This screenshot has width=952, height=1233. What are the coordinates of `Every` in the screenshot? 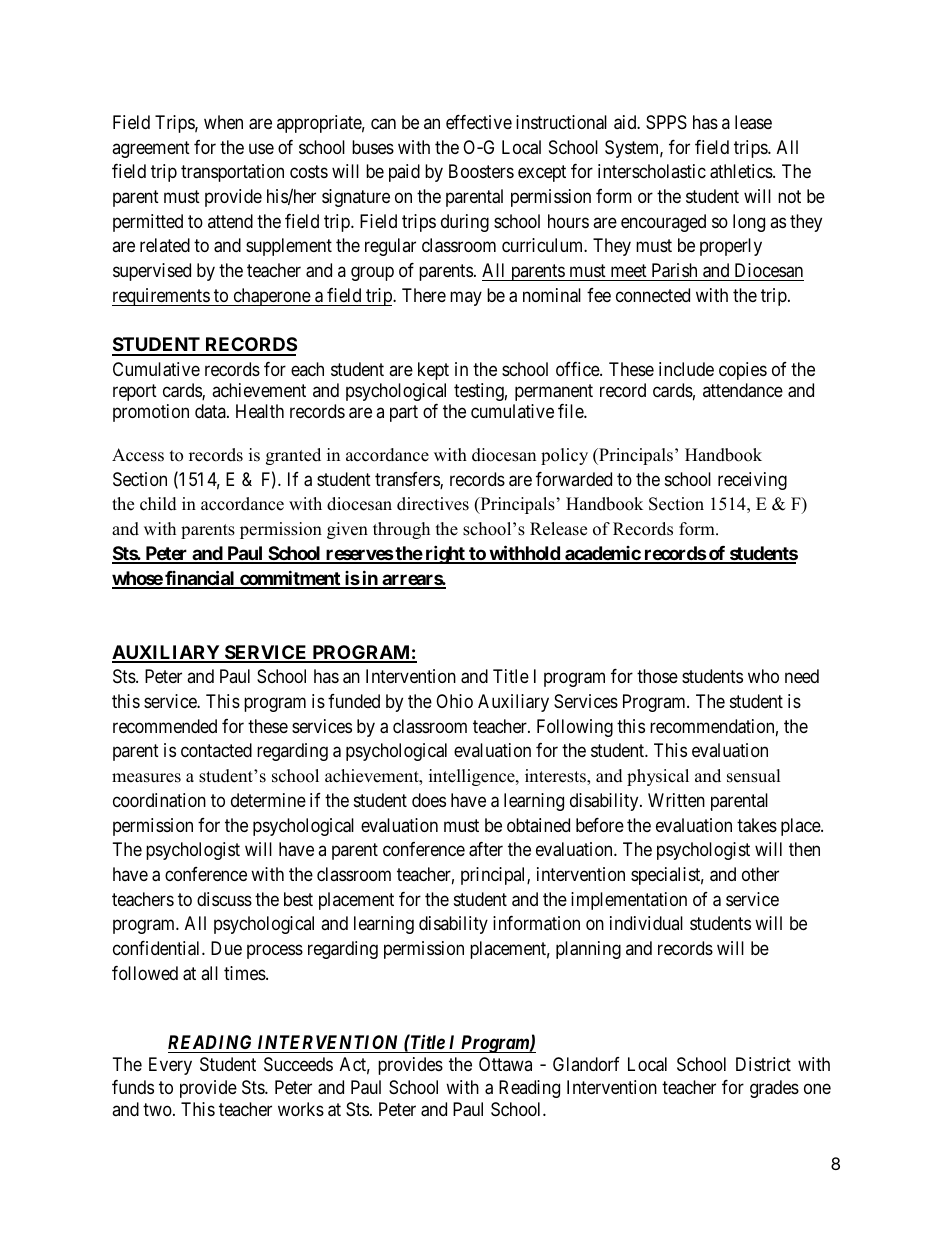 It's located at (170, 1066).
